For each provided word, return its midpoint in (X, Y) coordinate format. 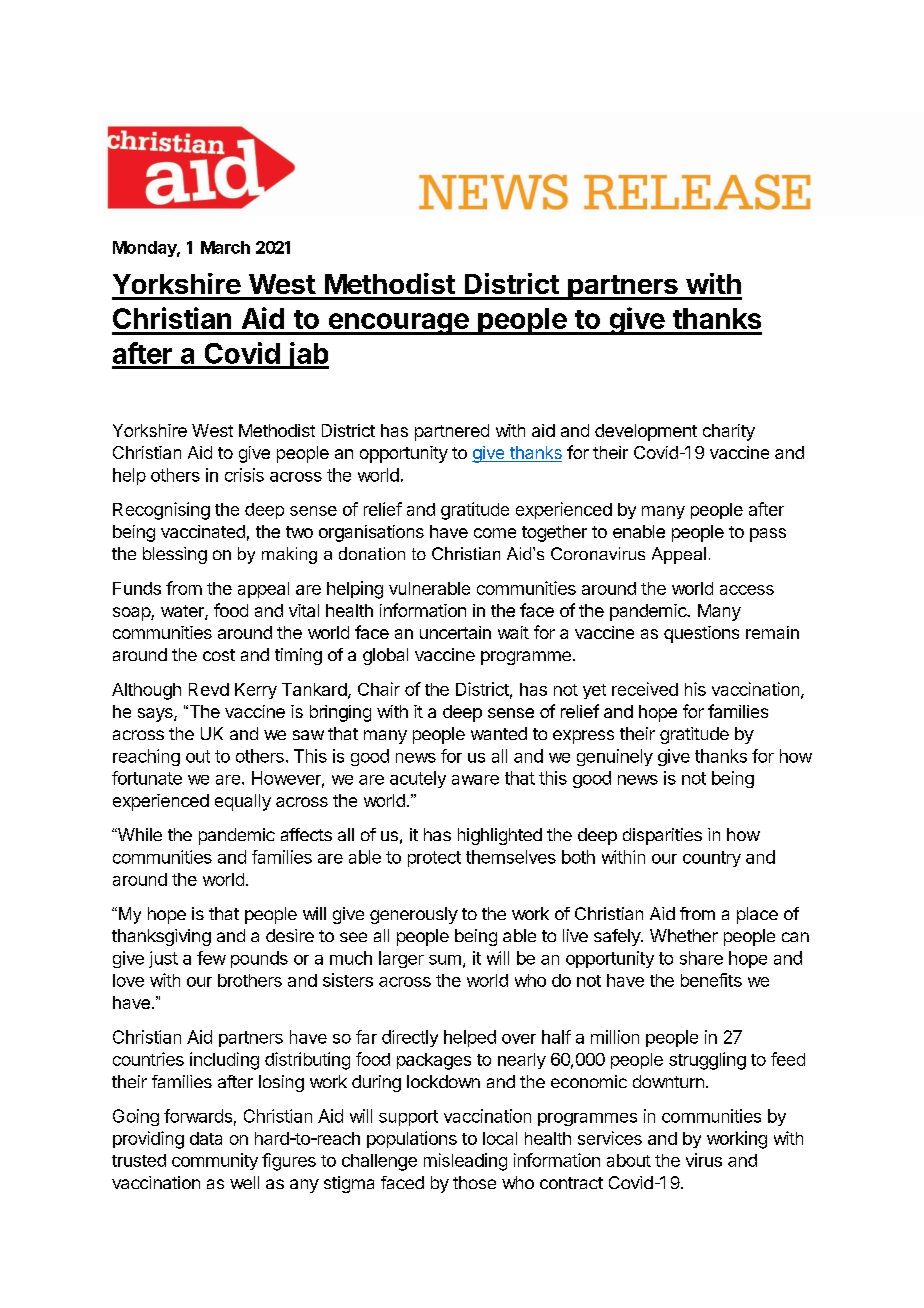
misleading (465, 1162)
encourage (398, 324)
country (712, 859)
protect (434, 859)
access (747, 590)
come (495, 533)
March (225, 247)
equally (243, 802)
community (215, 1161)
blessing (175, 555)
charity (729, 432)
